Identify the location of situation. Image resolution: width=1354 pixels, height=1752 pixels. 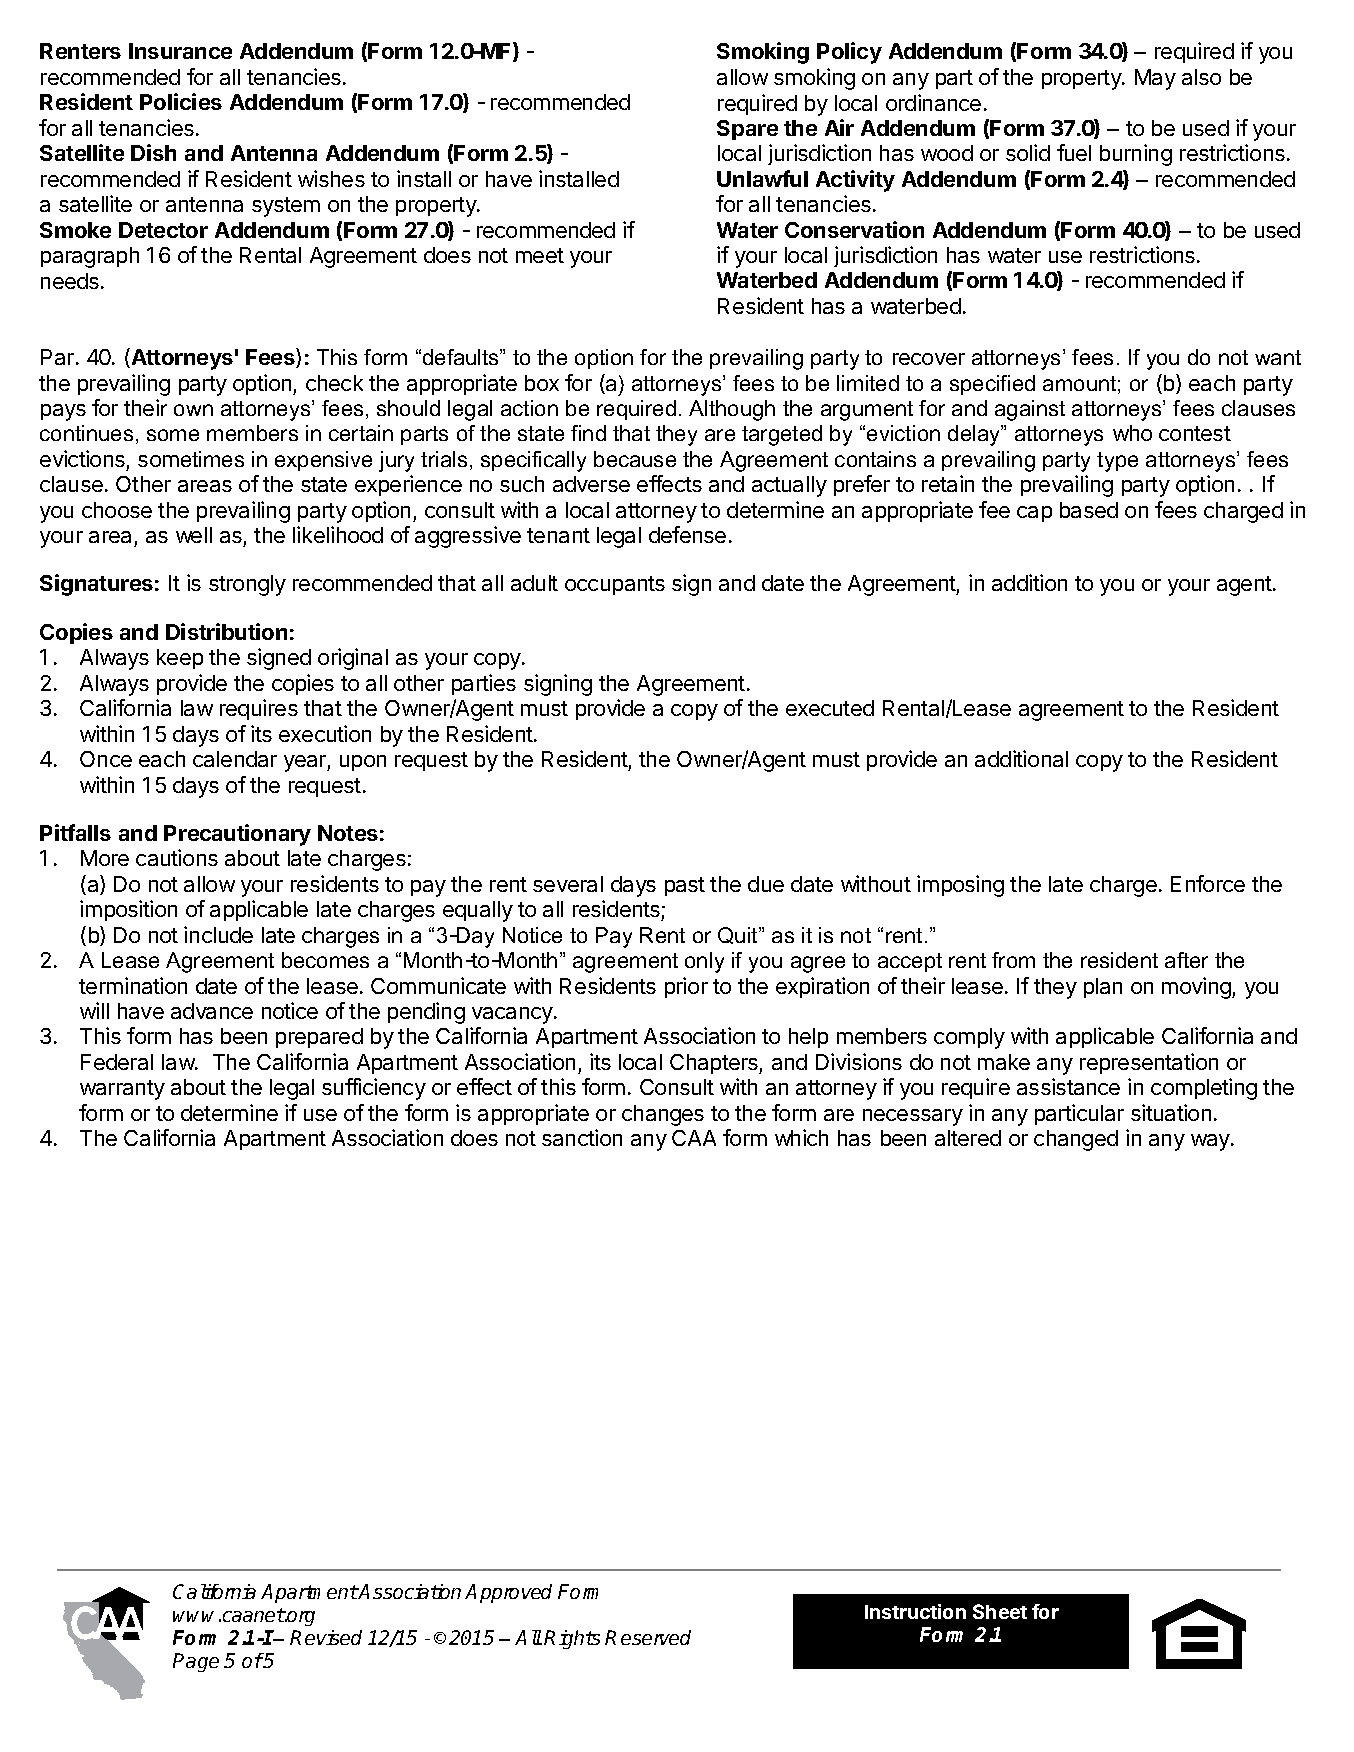
(1171, 1112).
